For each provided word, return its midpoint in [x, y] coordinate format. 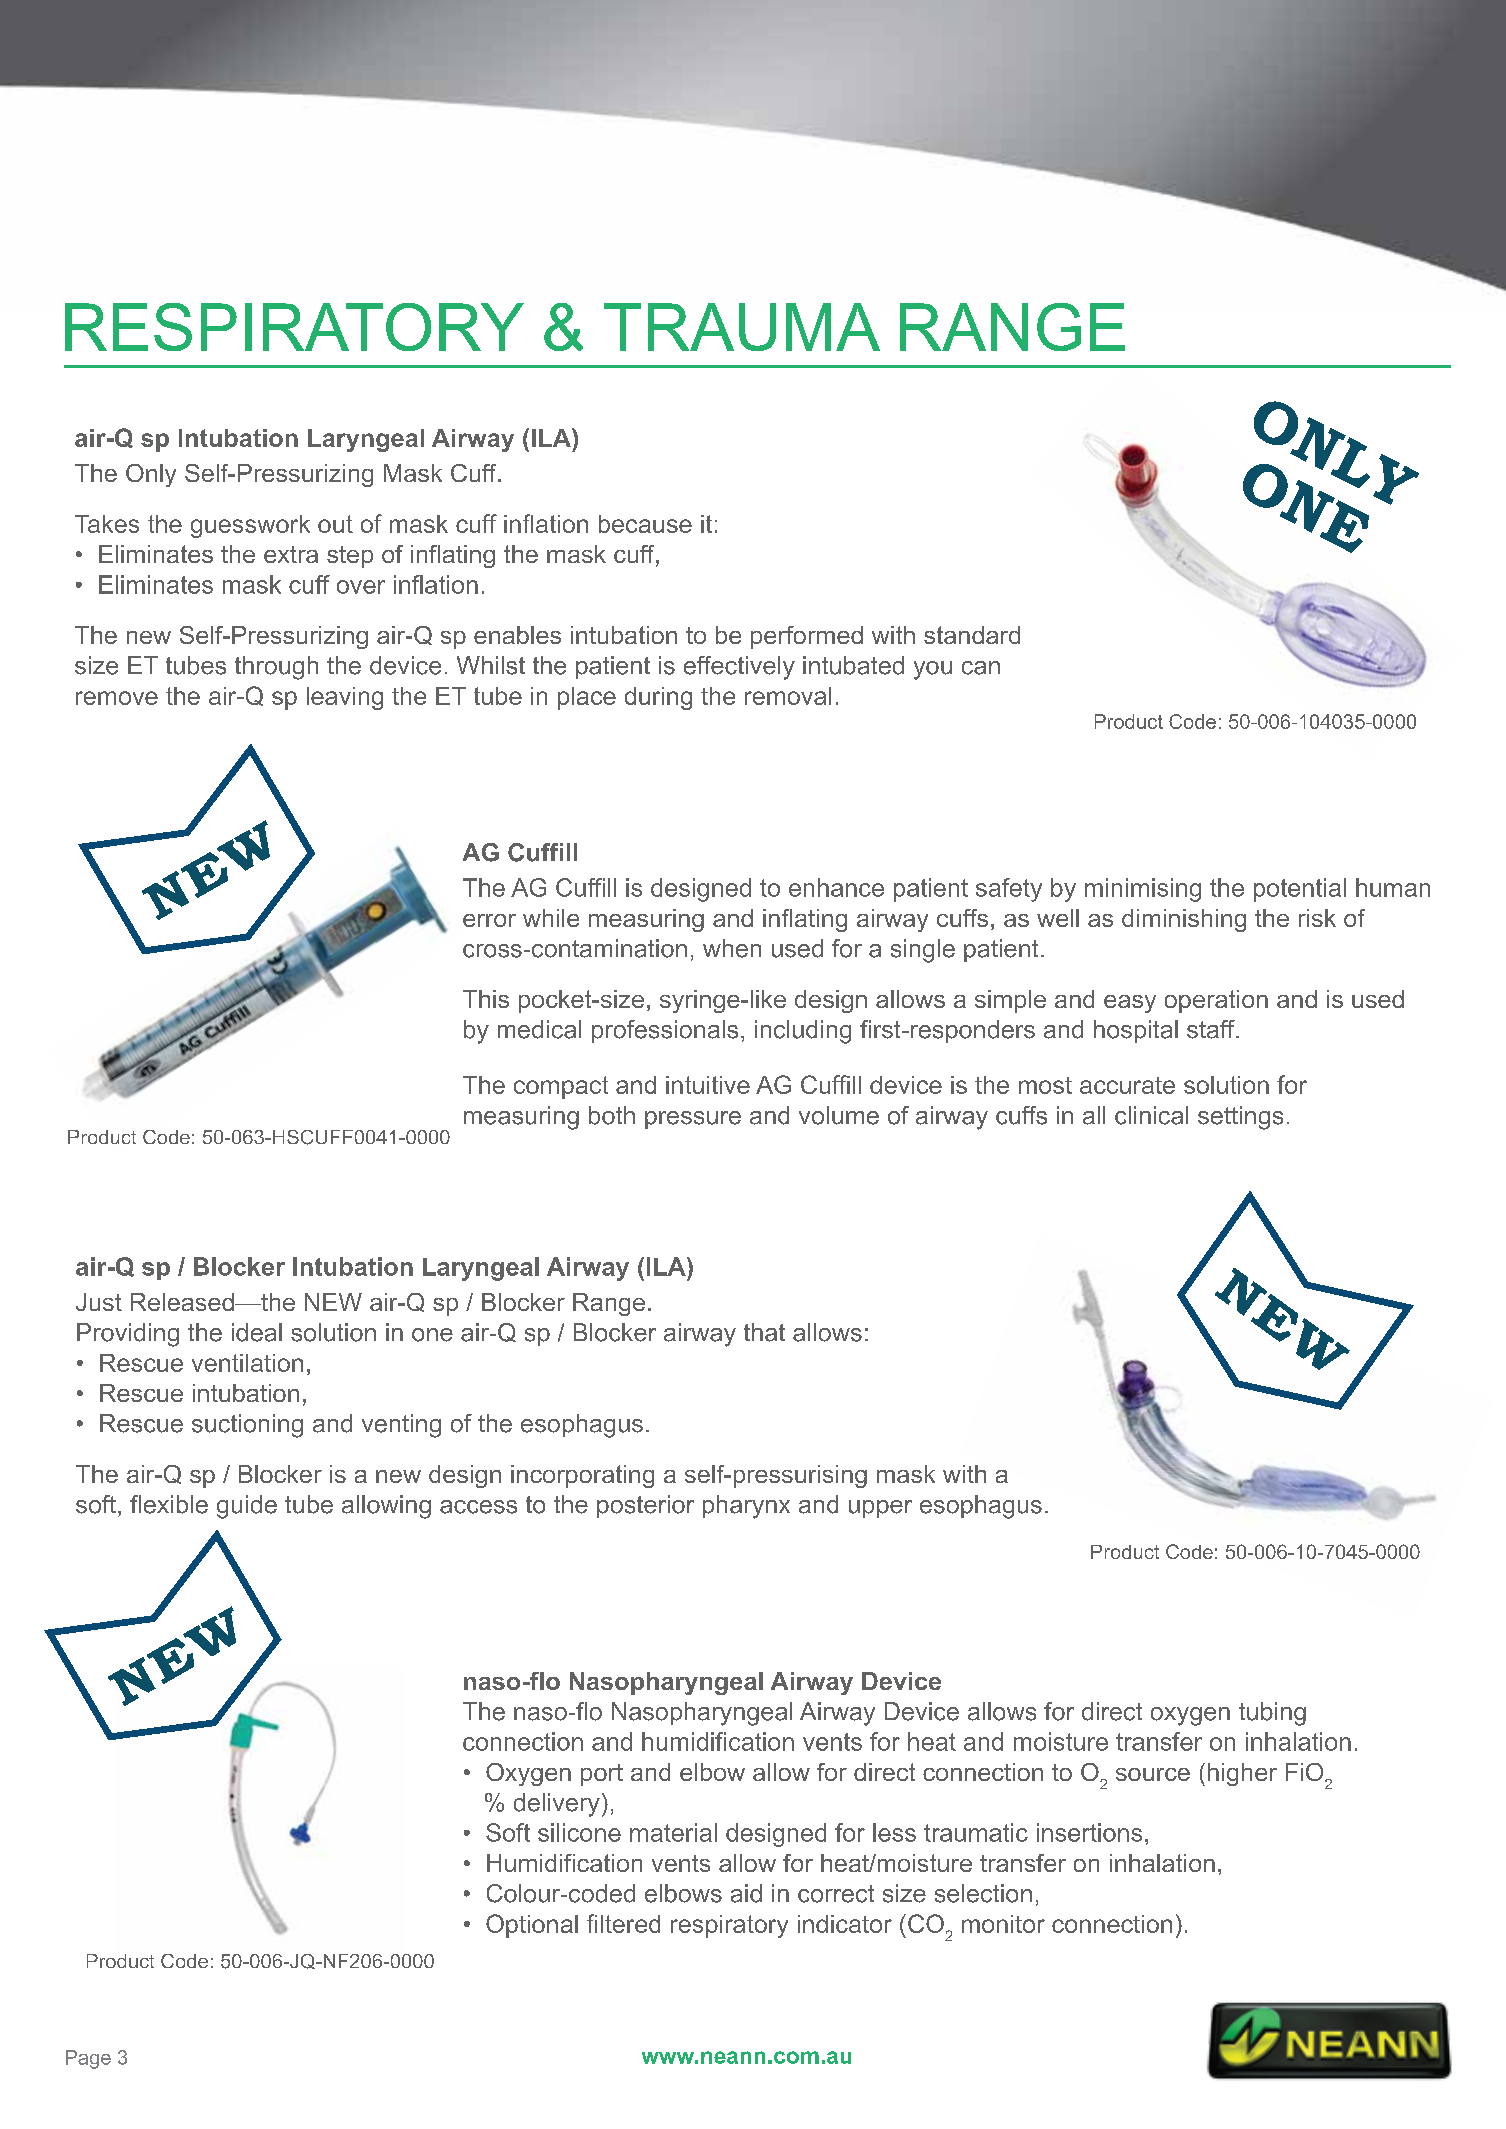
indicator [845, 1924]
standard [972, 635]
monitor [1003, 1924]
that [764, 1332]
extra [291, 554]
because [645, 524]
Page [88, 2059]
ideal [257, 1332]
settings [1240, 1118]
